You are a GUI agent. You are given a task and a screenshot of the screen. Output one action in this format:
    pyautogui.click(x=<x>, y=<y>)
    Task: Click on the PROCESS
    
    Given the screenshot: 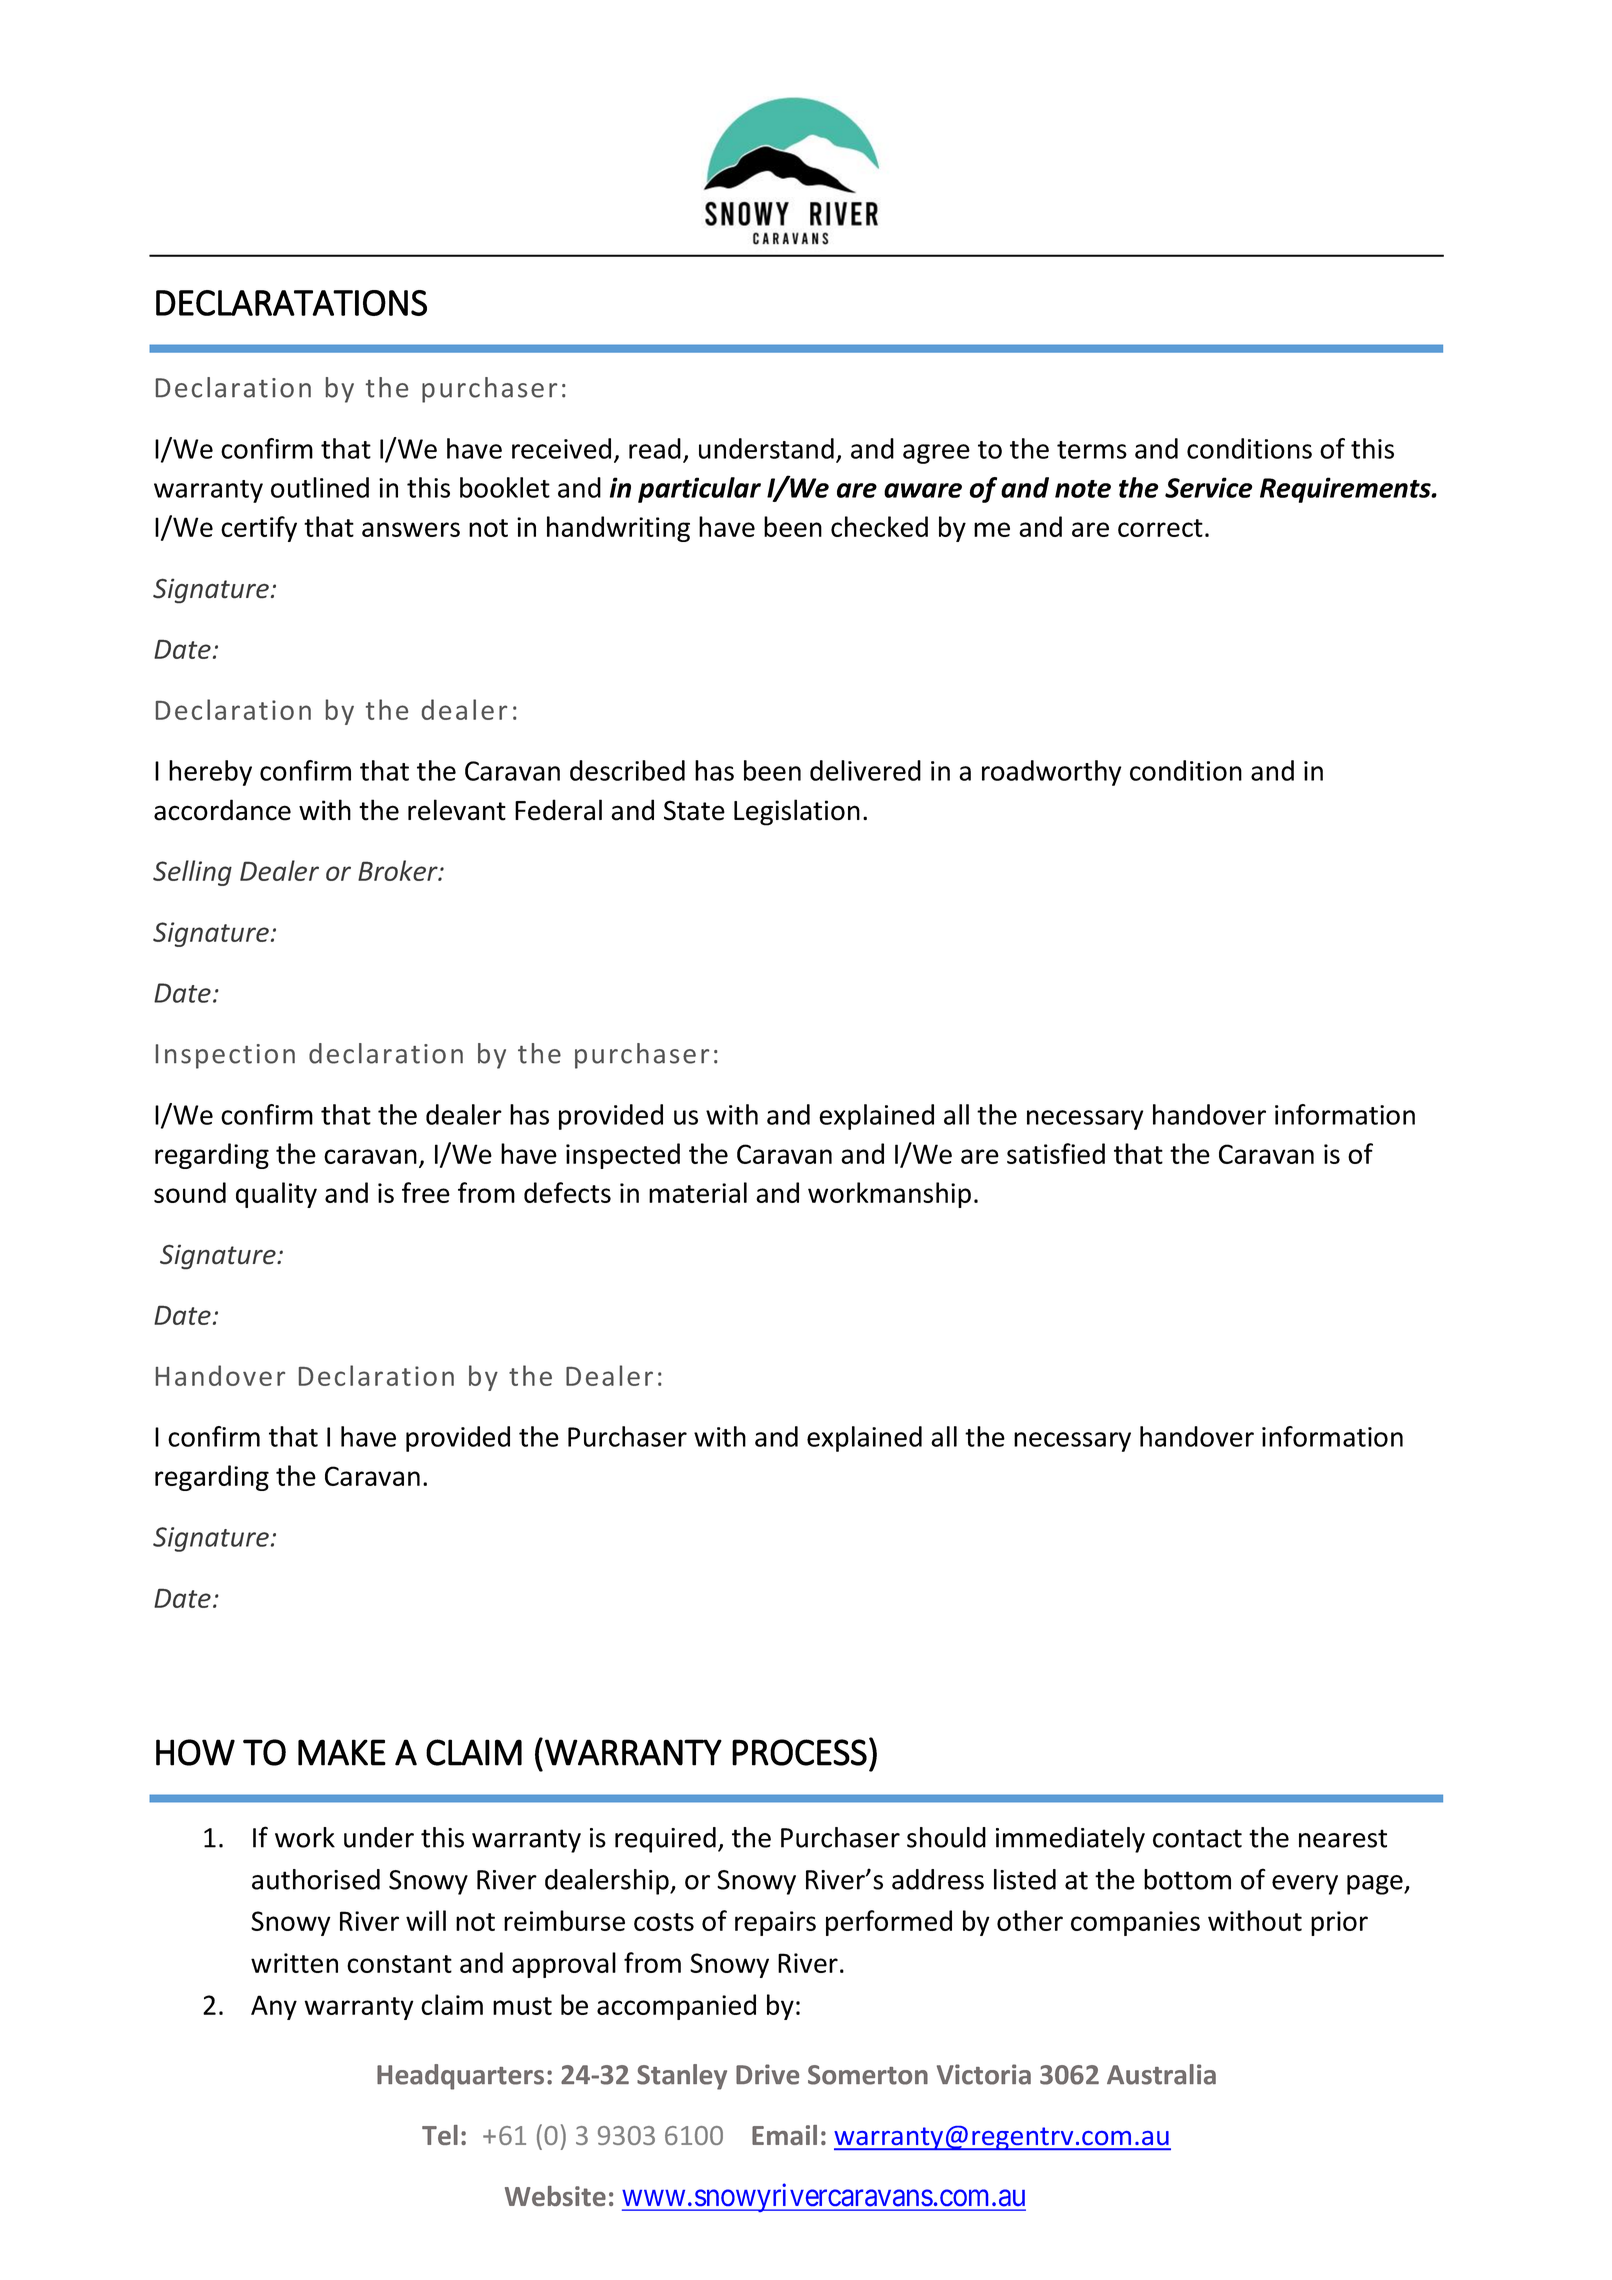 What is the action you would take?
    pyautogui.click(x=799, y=1752)
